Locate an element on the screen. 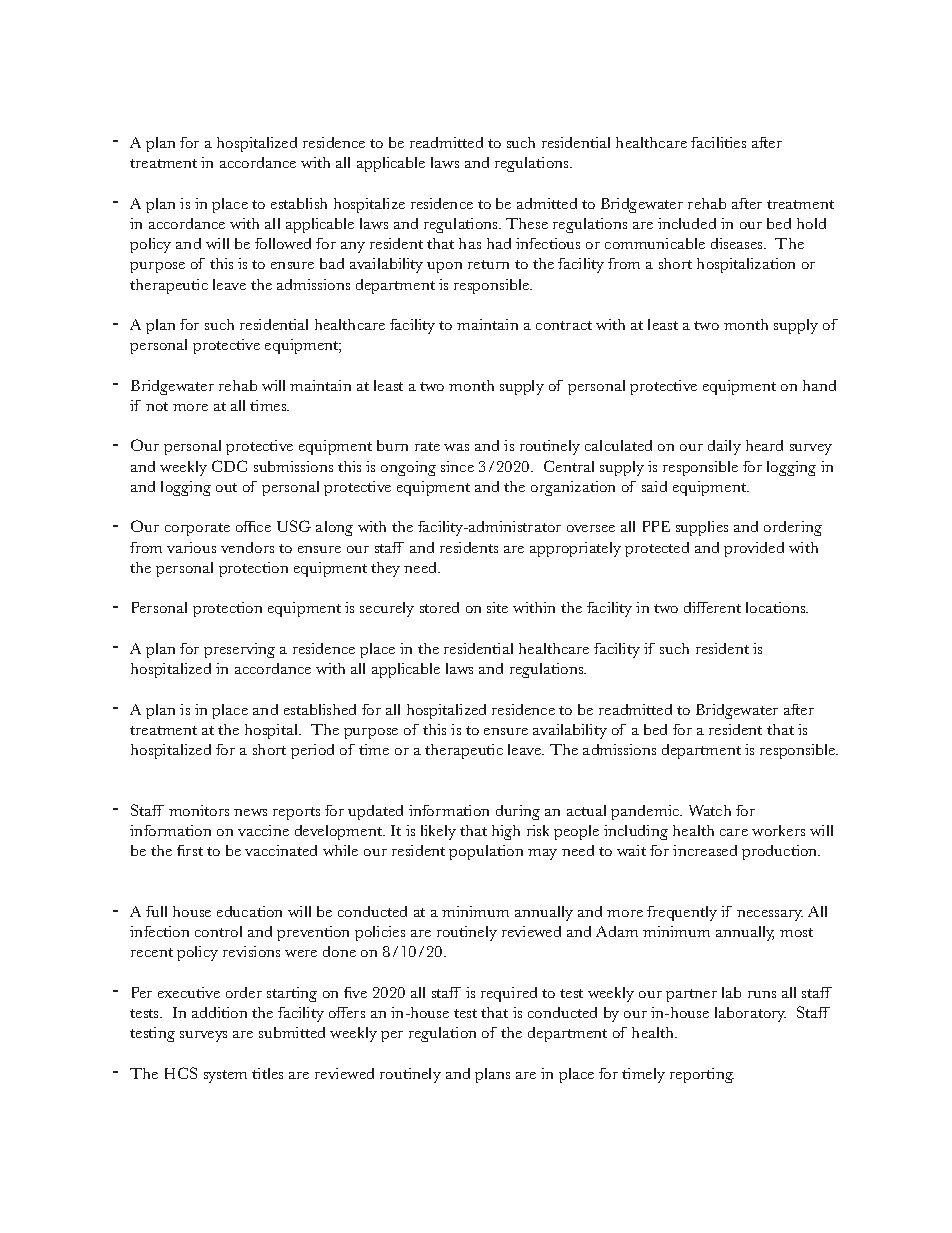  during is located at coordinates (518, 812).
